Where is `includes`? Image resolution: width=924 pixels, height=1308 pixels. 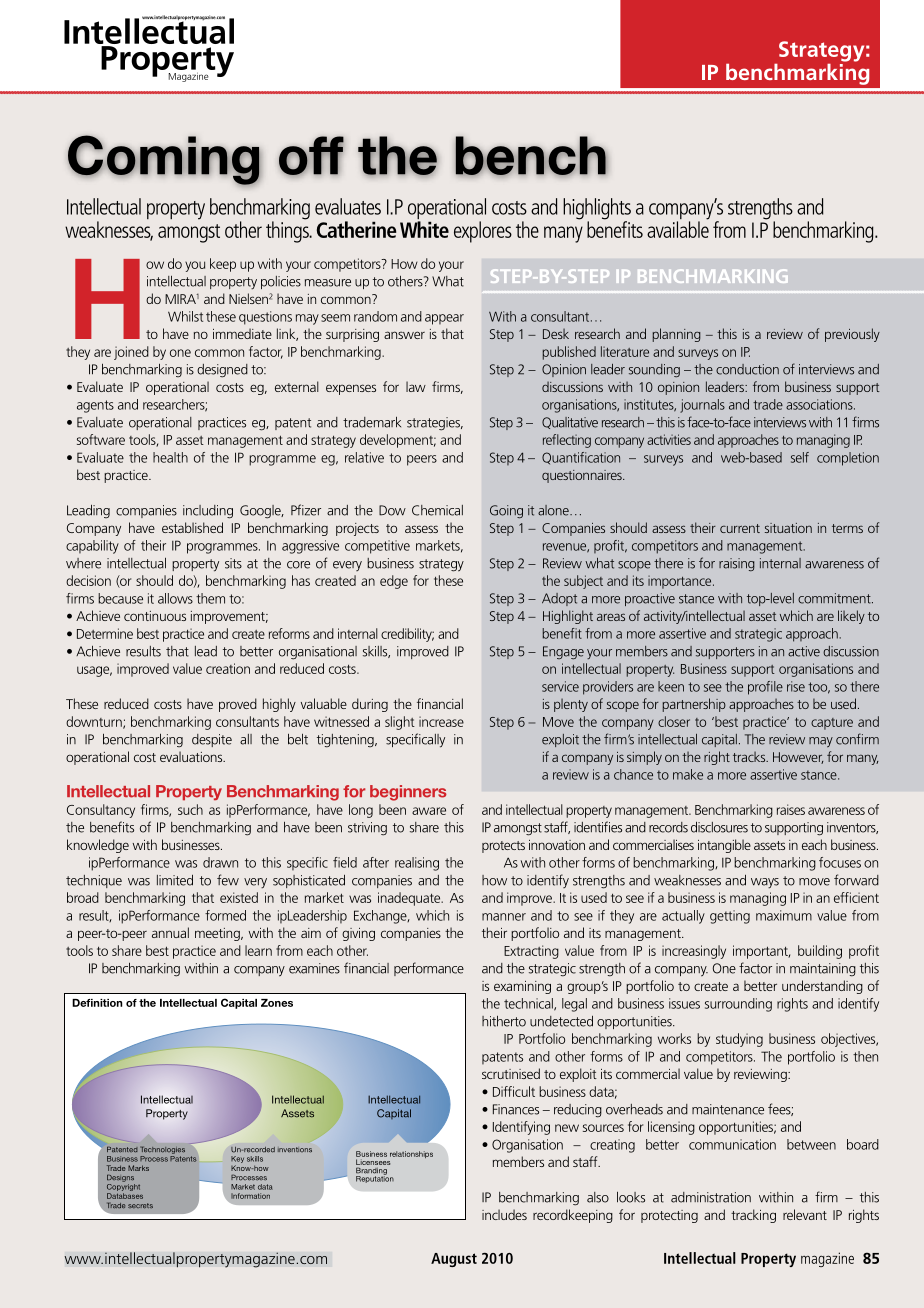
includes is located at coordinates (504, 1214).
